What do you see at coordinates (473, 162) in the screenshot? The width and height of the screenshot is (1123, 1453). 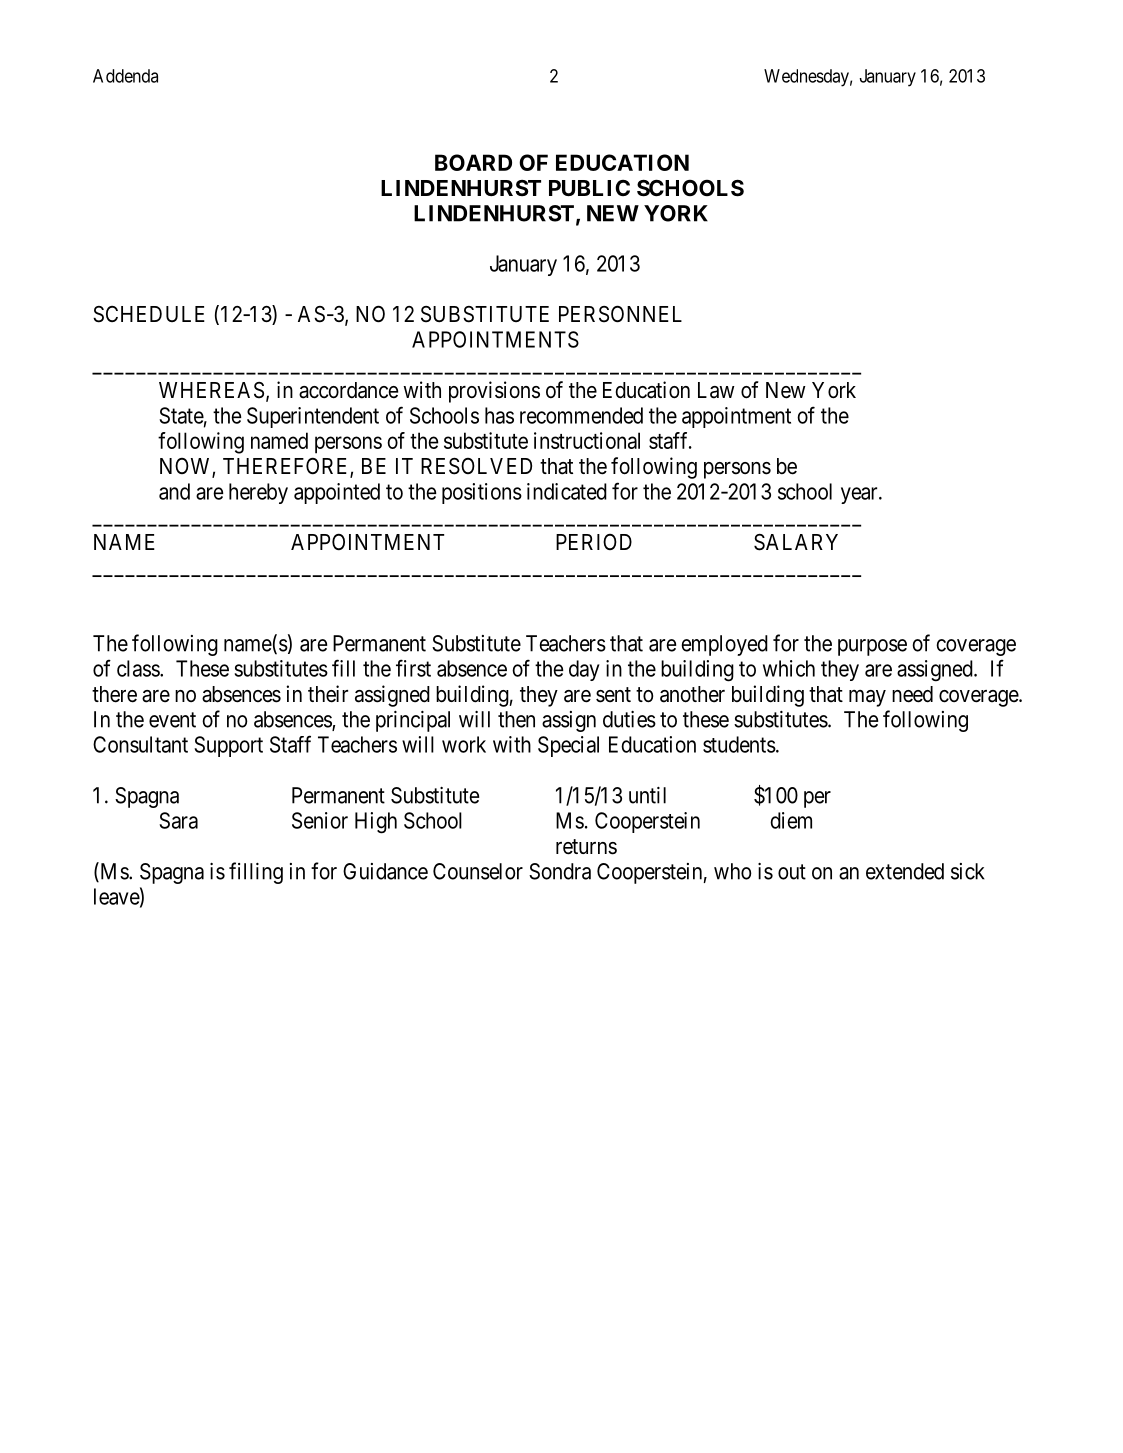 I see `BOARD` at bounding box center [473, 162].
